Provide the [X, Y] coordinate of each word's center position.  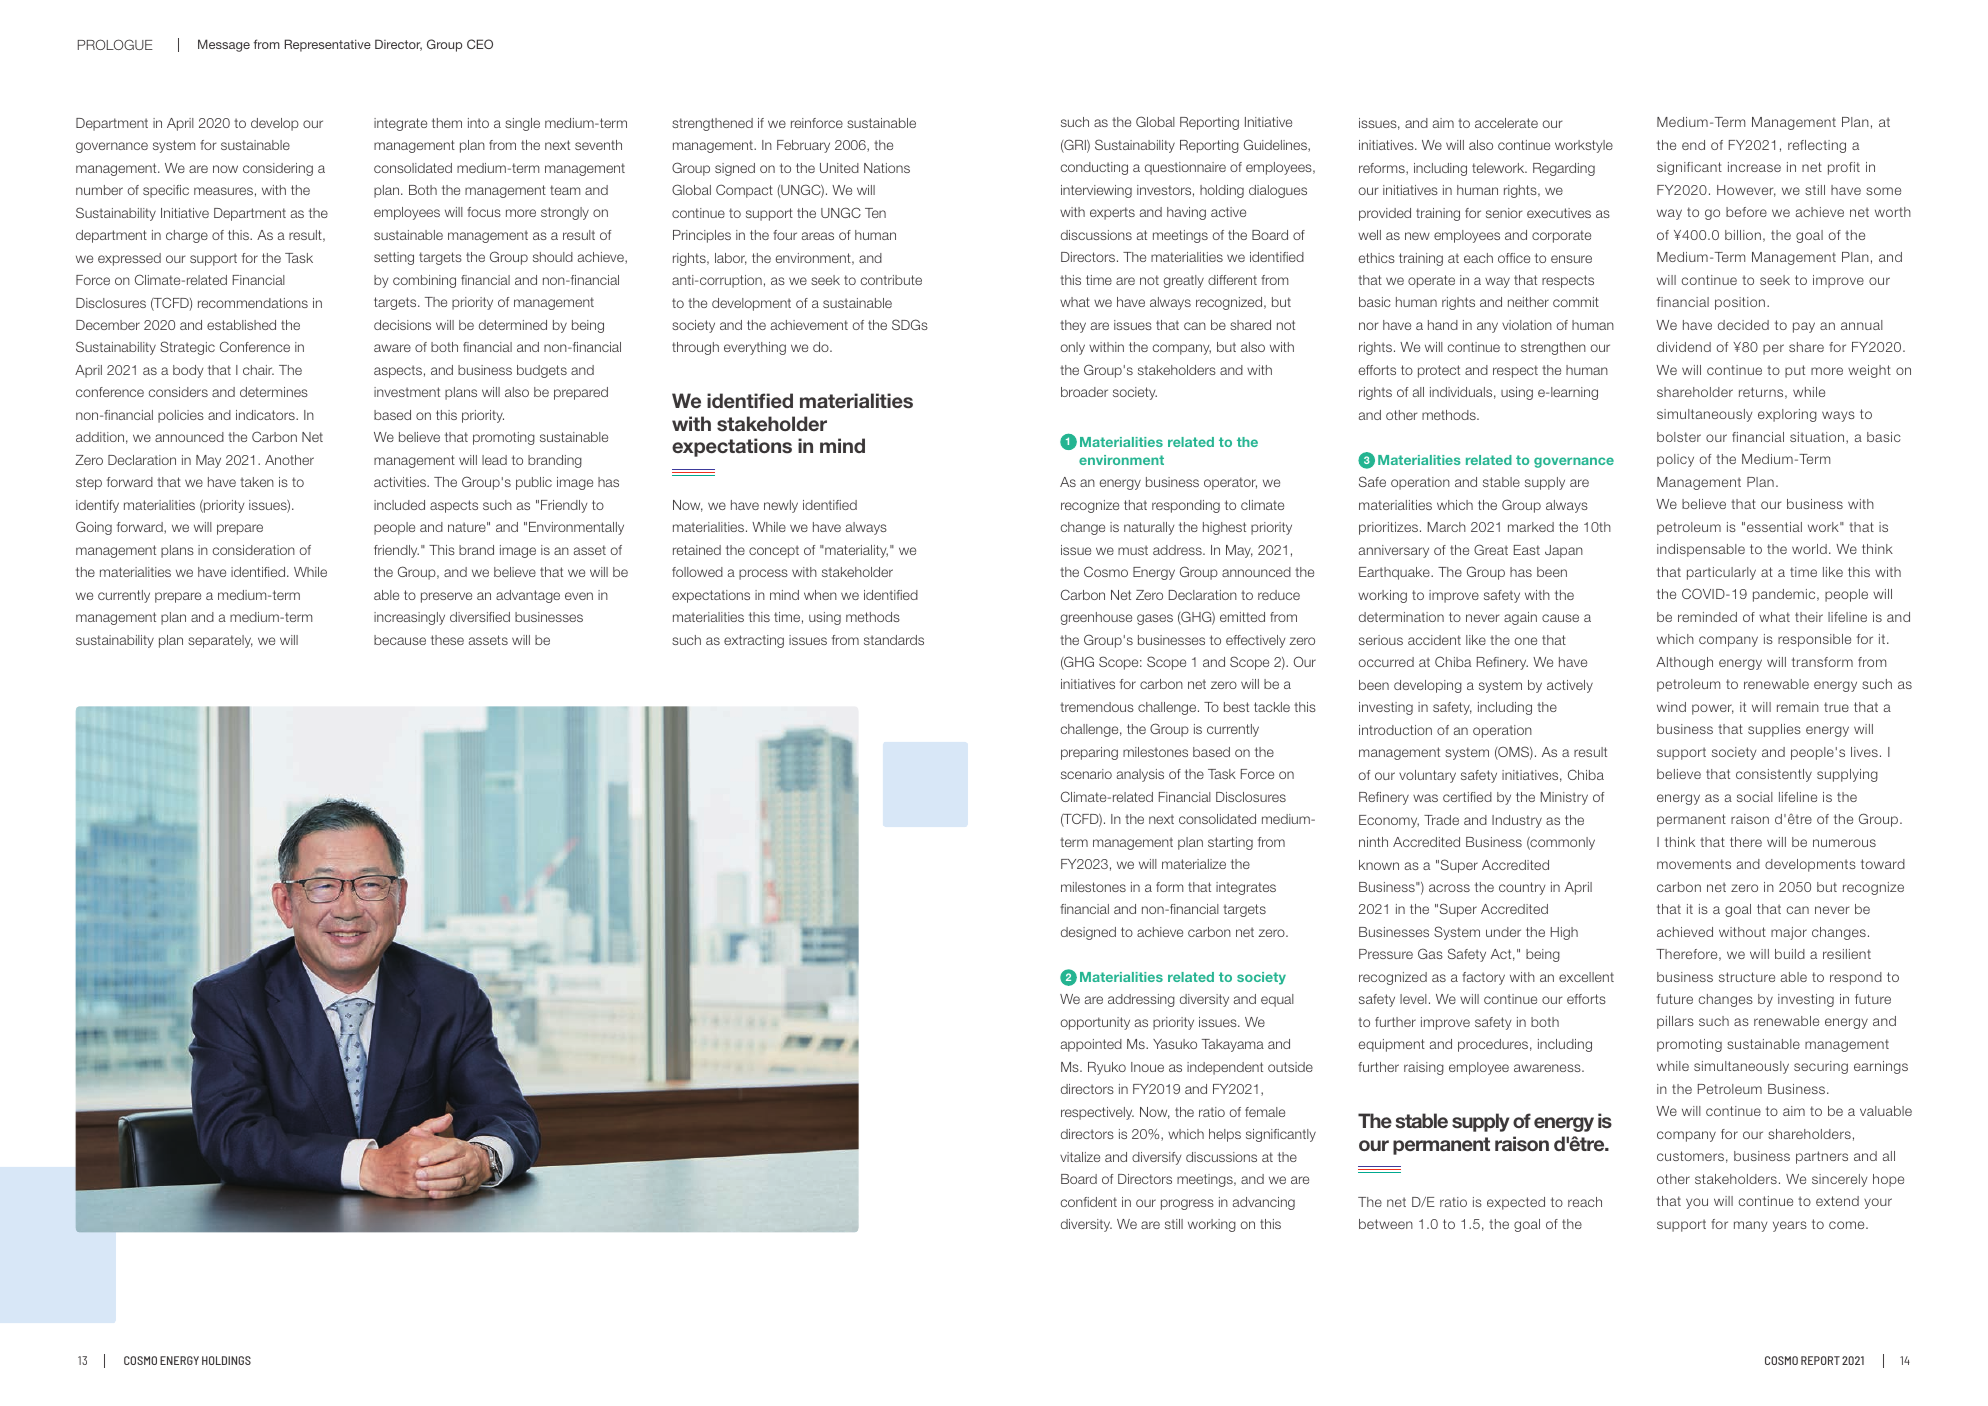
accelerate [1506, 123]
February [803, 146]
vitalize [1080, 1157]
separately [220, 641]
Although [1684, 663]
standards [894, 640]
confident [1089, 1202]
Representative [328, 45]
